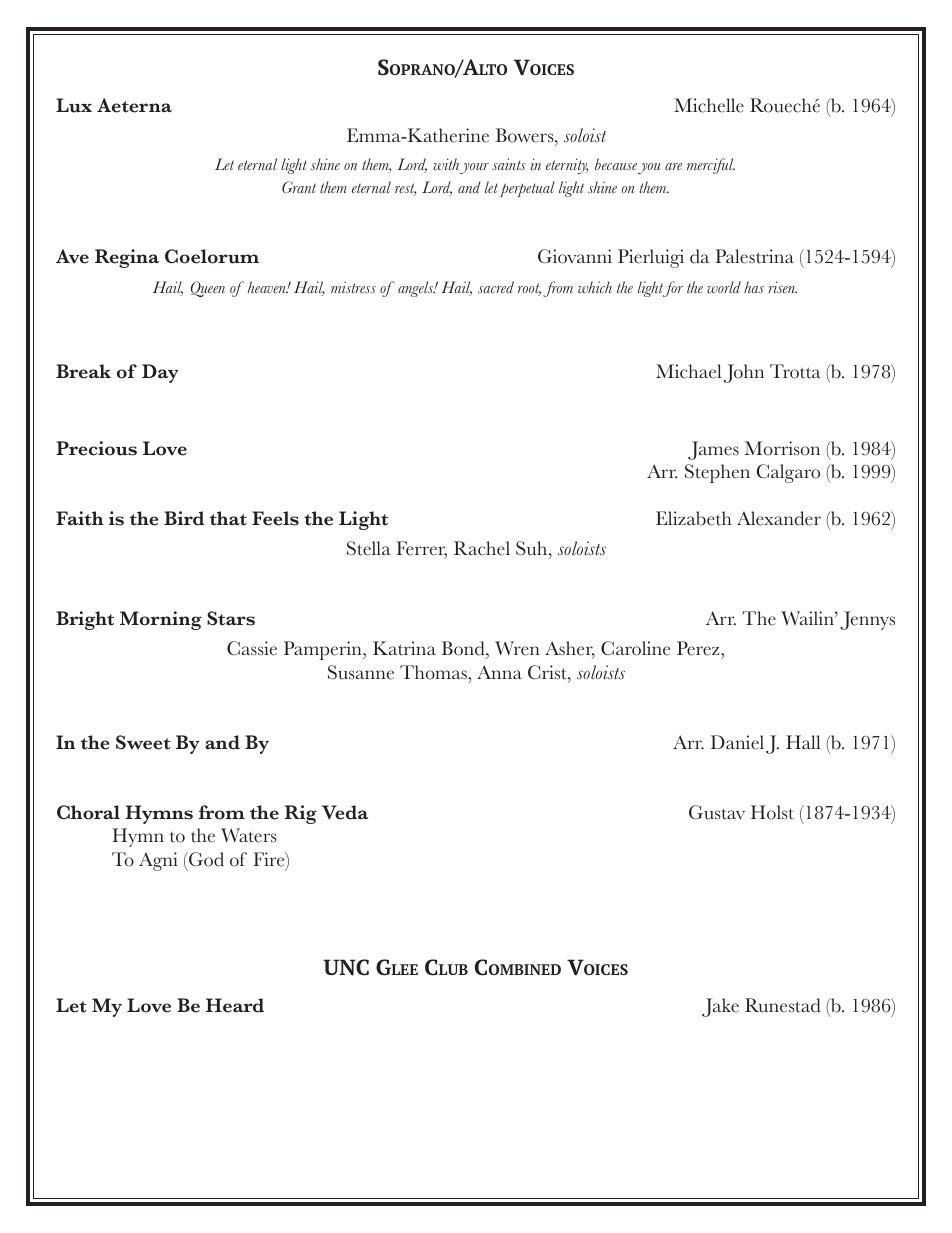 Image resolution: width=952 pixels, height=1233 pixels. Describe the element at coordinates (74, 105) in the image. I see `Lux` at that location.
